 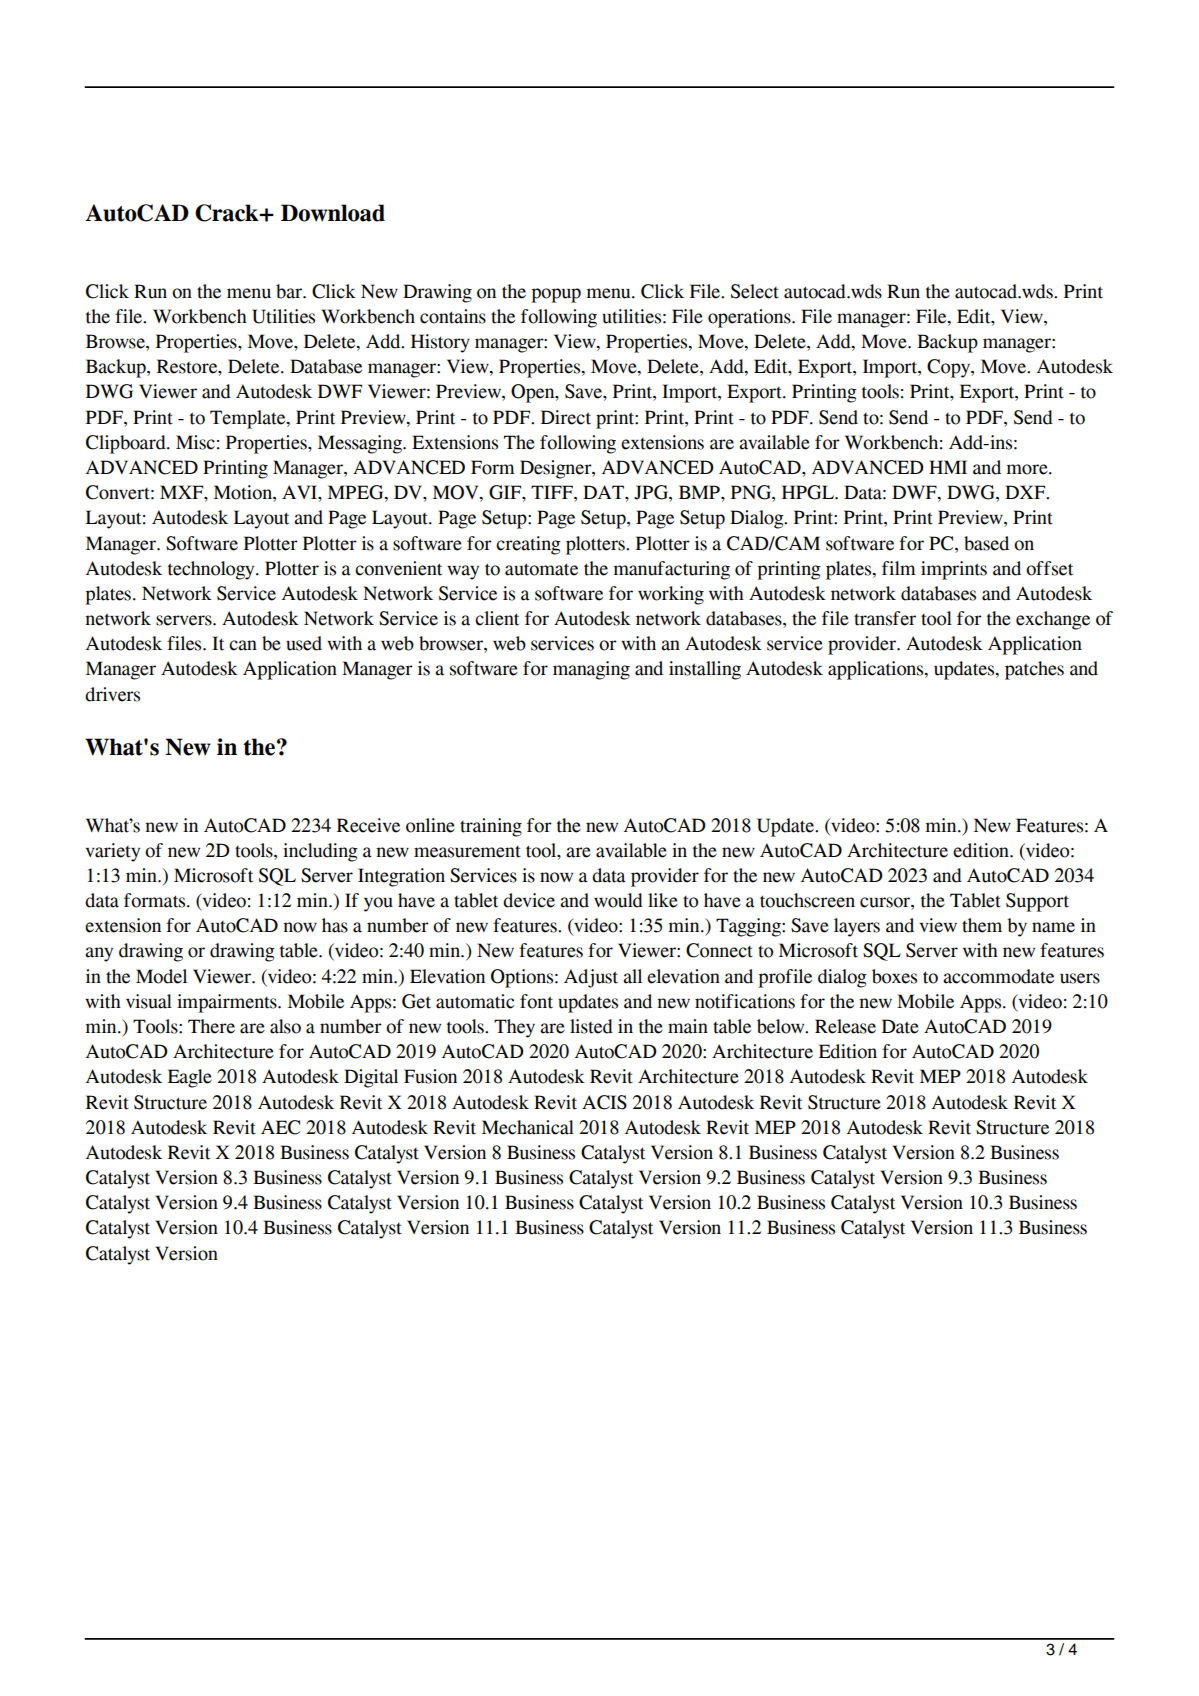 What do you see at coordinates (320, 852) in the document?
I see `including` at bounding box center [320, 852].
